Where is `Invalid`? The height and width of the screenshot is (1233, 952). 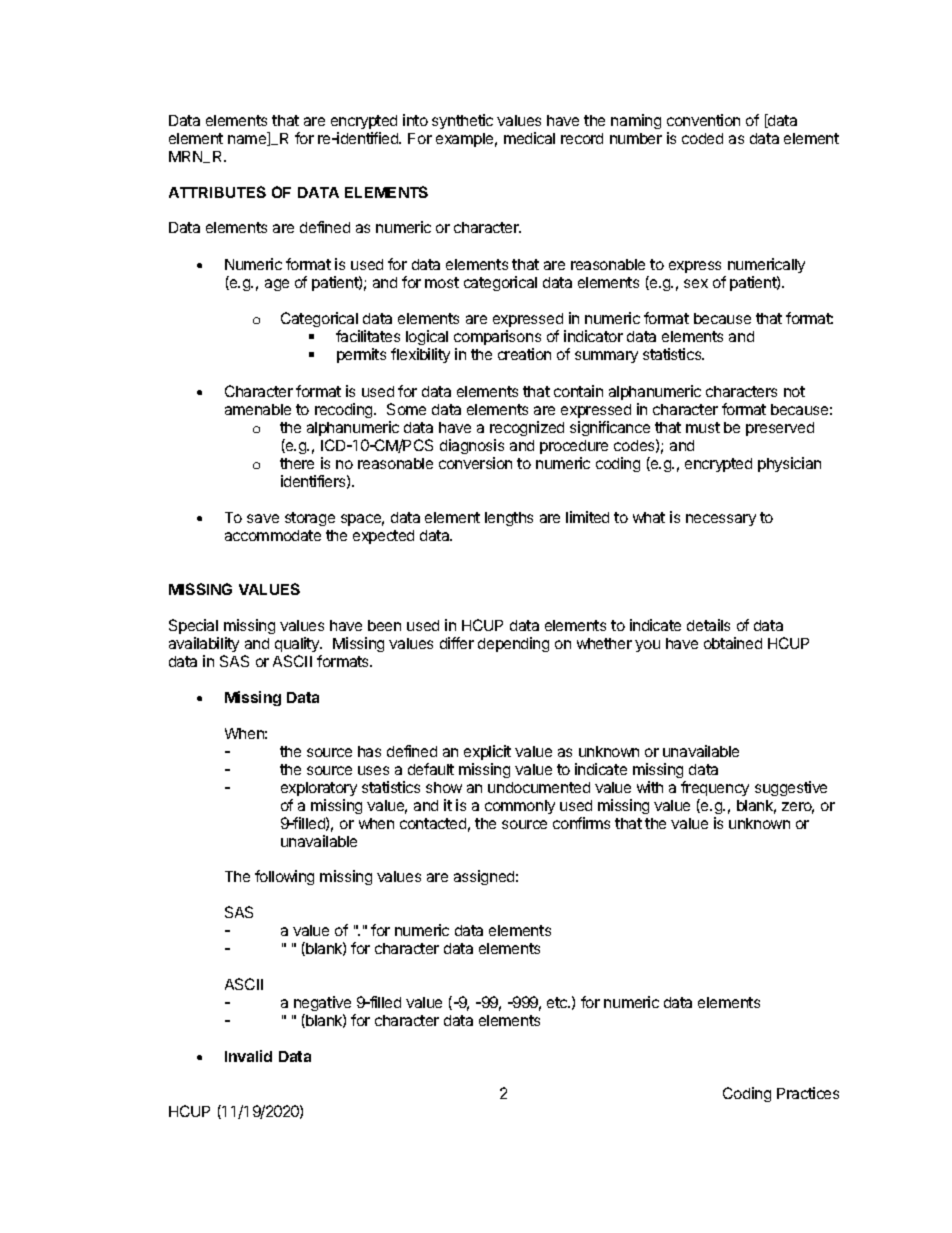 Invalid is located at coordinates (248, 1056).
